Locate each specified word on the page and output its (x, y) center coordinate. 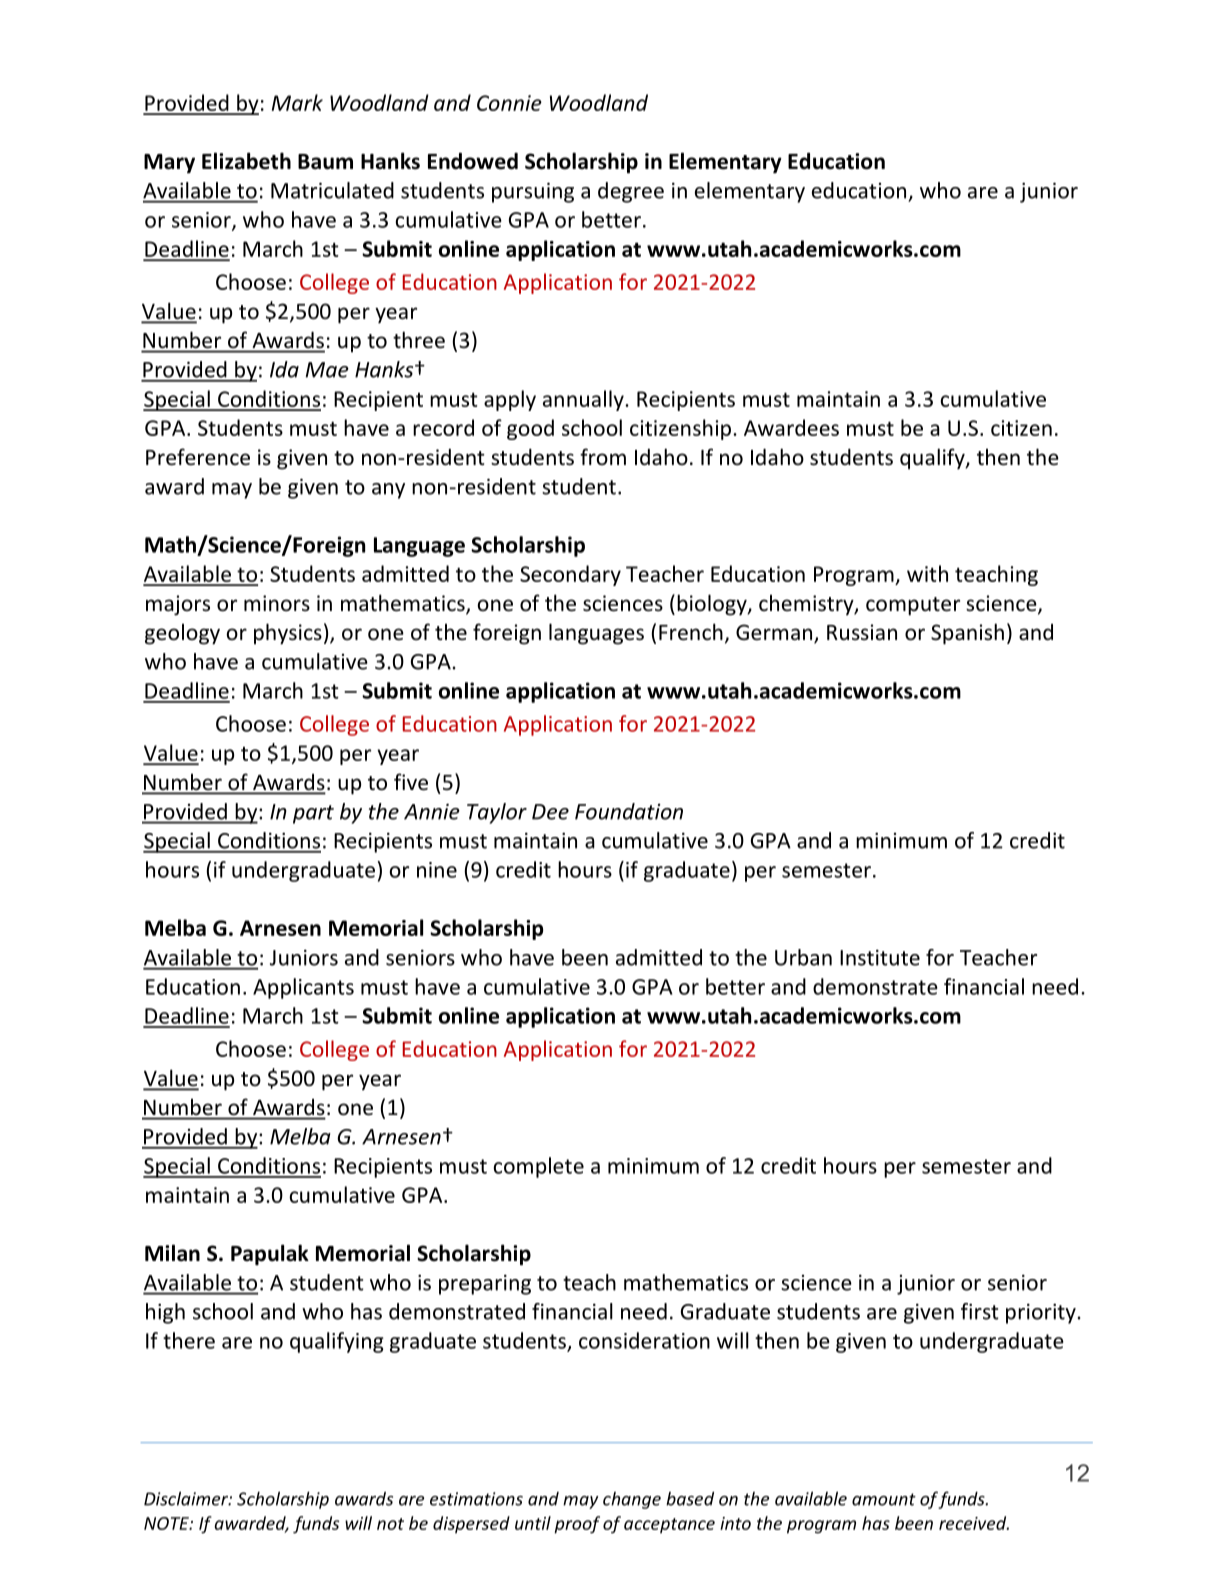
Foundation (629, 811)
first (980, 1311)
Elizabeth (246, 161)
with (927, 573)
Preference (198, 457)
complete (539, 1167)
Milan (172, 1253)
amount (884, 1499)
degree (631, 192)
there (189, 1340)
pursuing (533, 192)
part (313, 814)
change (632, 1500)
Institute (880, 957)
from (603, 456)
